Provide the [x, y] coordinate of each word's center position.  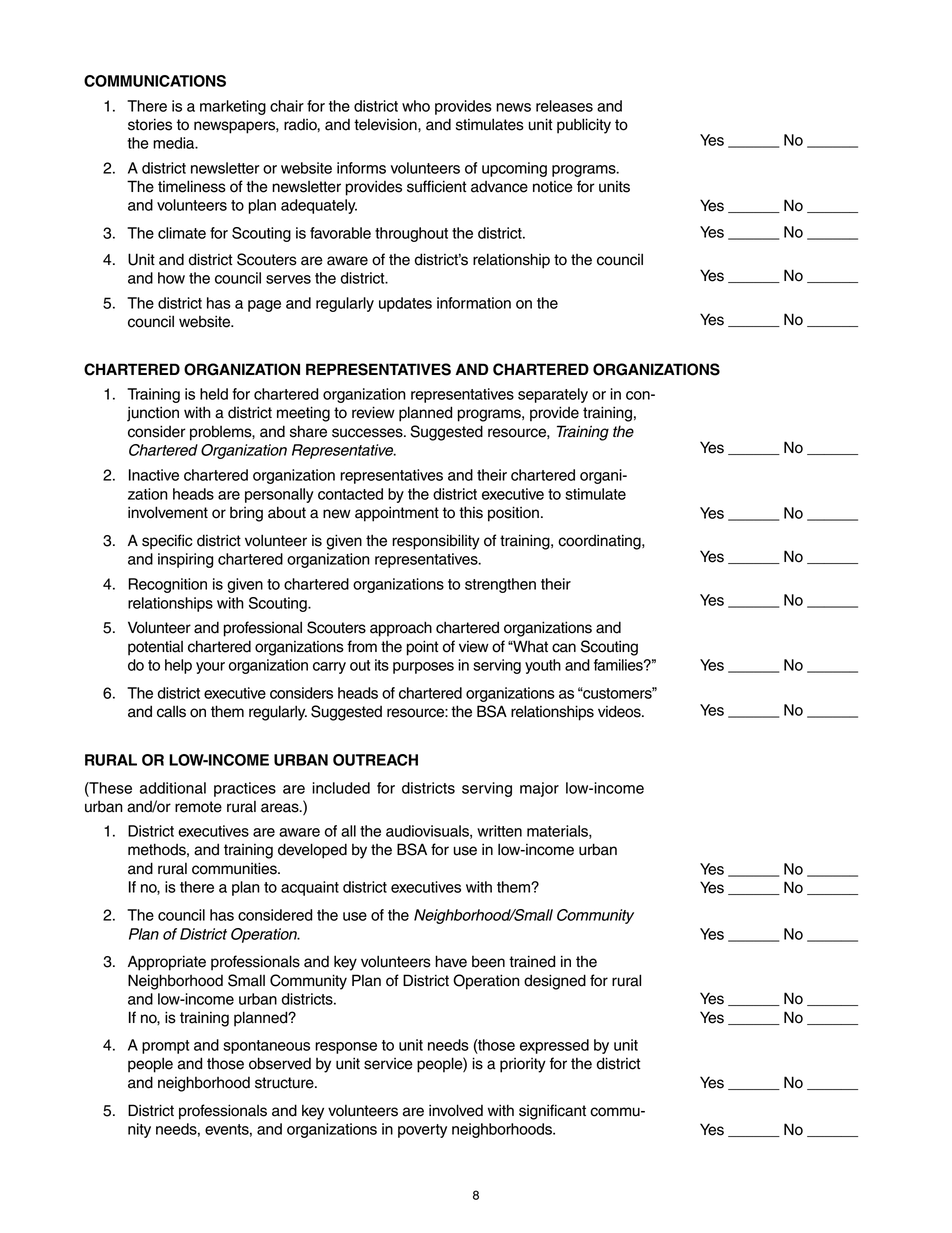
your [210, 668]
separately [553, 395]
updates [405, 304]
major [539, 789]
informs [361, 168]
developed [312, 851]
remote [198, 807]
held [214, 394]
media [175, 143]
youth [543, 666]
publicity [584, 126]
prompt [165, 1047]
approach [401, 629]
